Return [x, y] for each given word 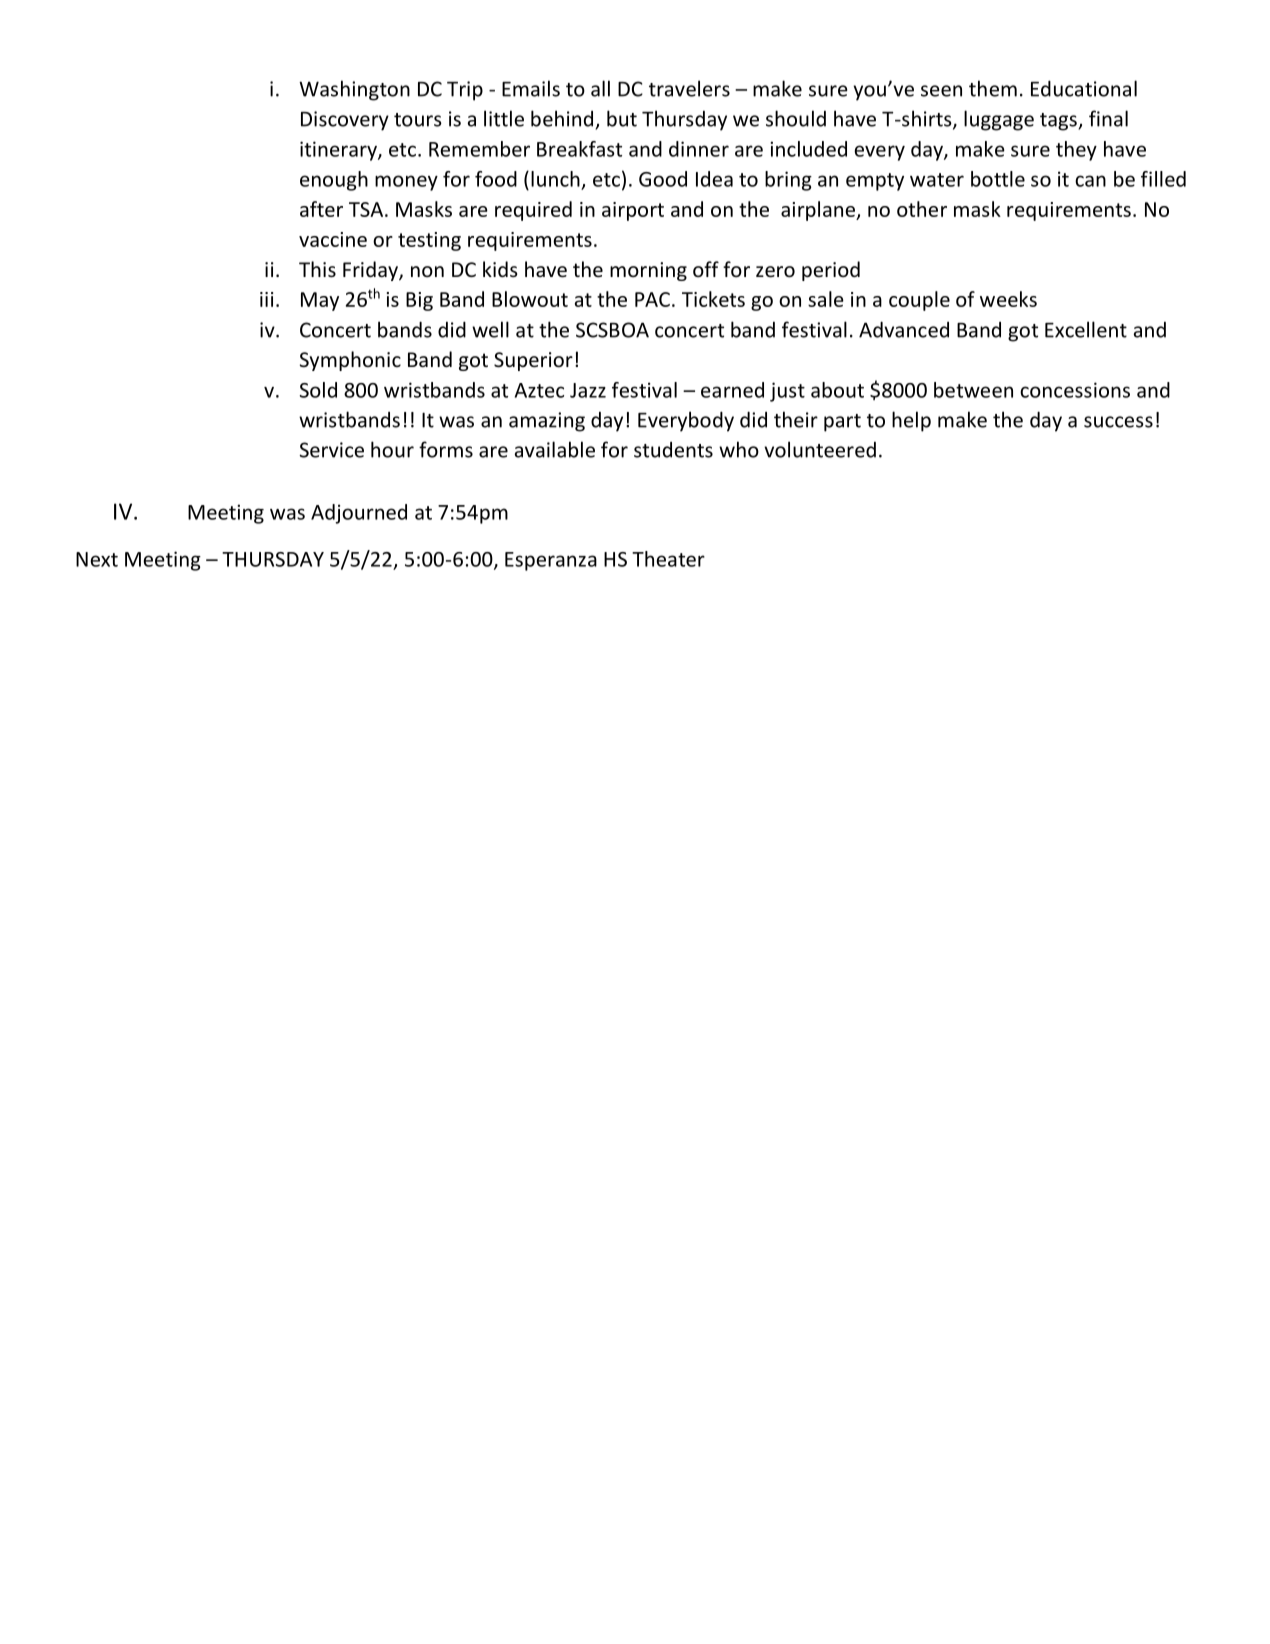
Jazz [588, 390]
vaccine [333, 239]
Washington [354, 90]
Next [97, 559]
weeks [1008, 299]
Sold [318, 390]
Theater [668, 559]
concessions [1075, 390]
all [600, 88]
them [993, 88]
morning [648, 271]
